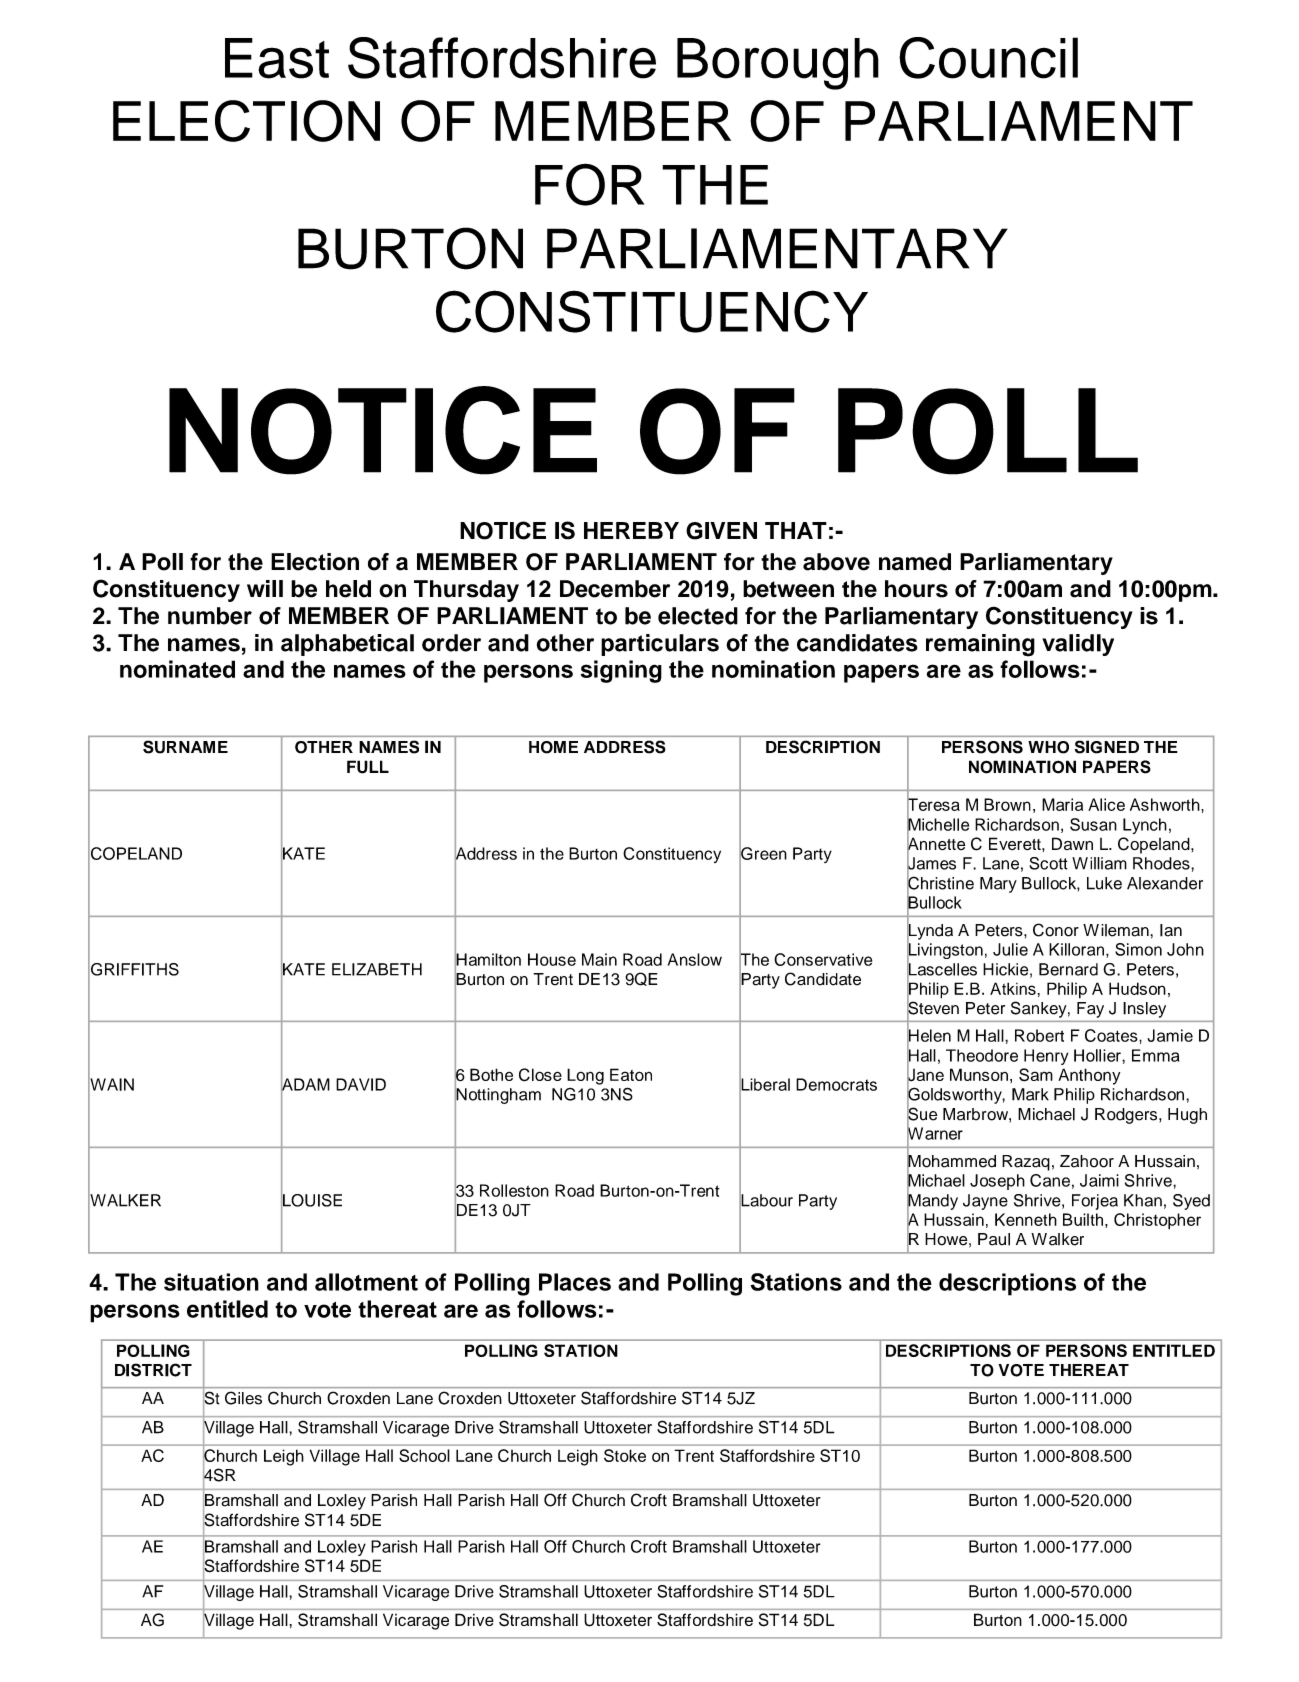 This document has width=1299, height=1682. I want to click on Borough, so click(778, 64).
